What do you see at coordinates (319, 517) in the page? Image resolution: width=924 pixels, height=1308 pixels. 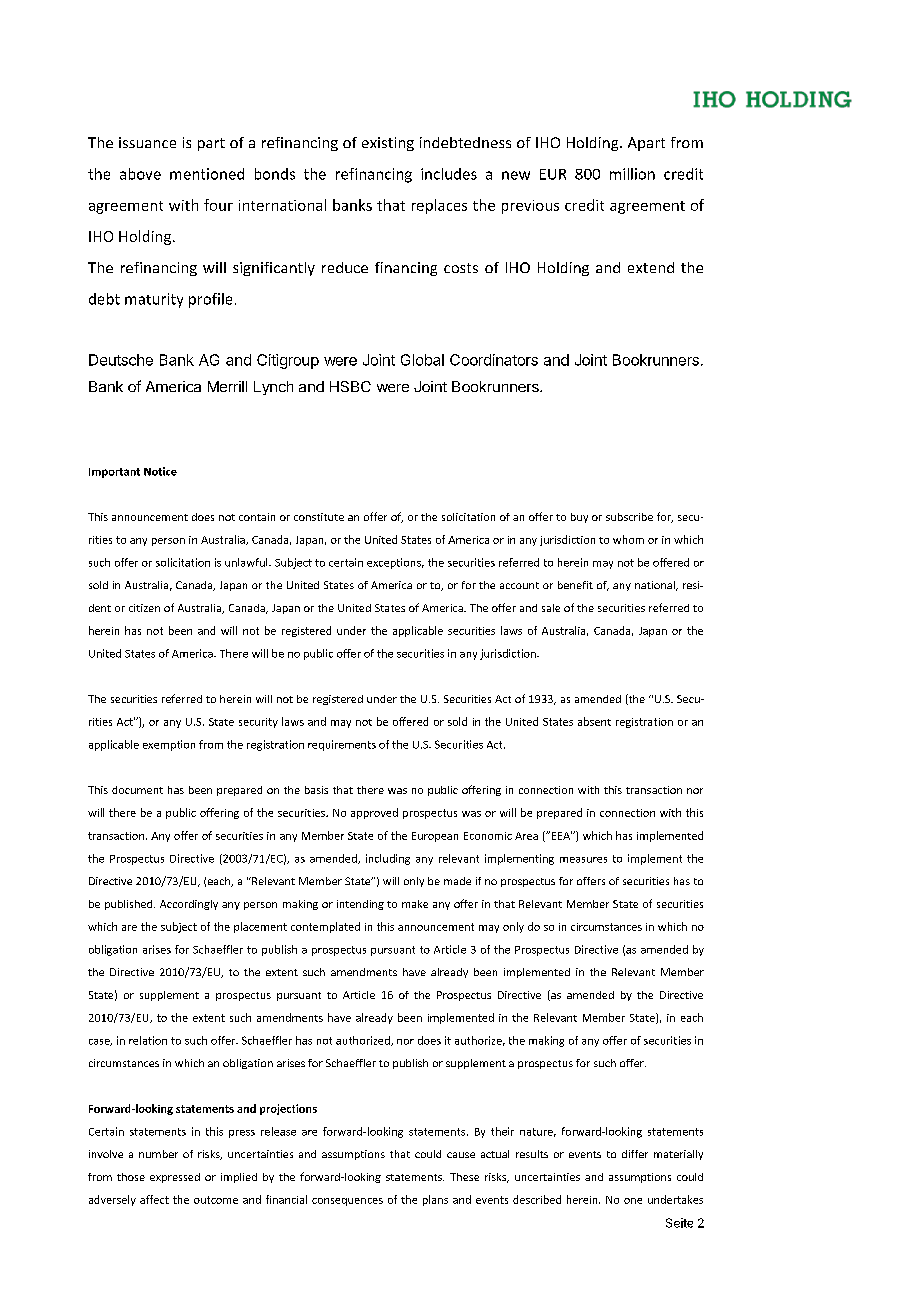 I see `constitute` at bounding box center [319, 517].
